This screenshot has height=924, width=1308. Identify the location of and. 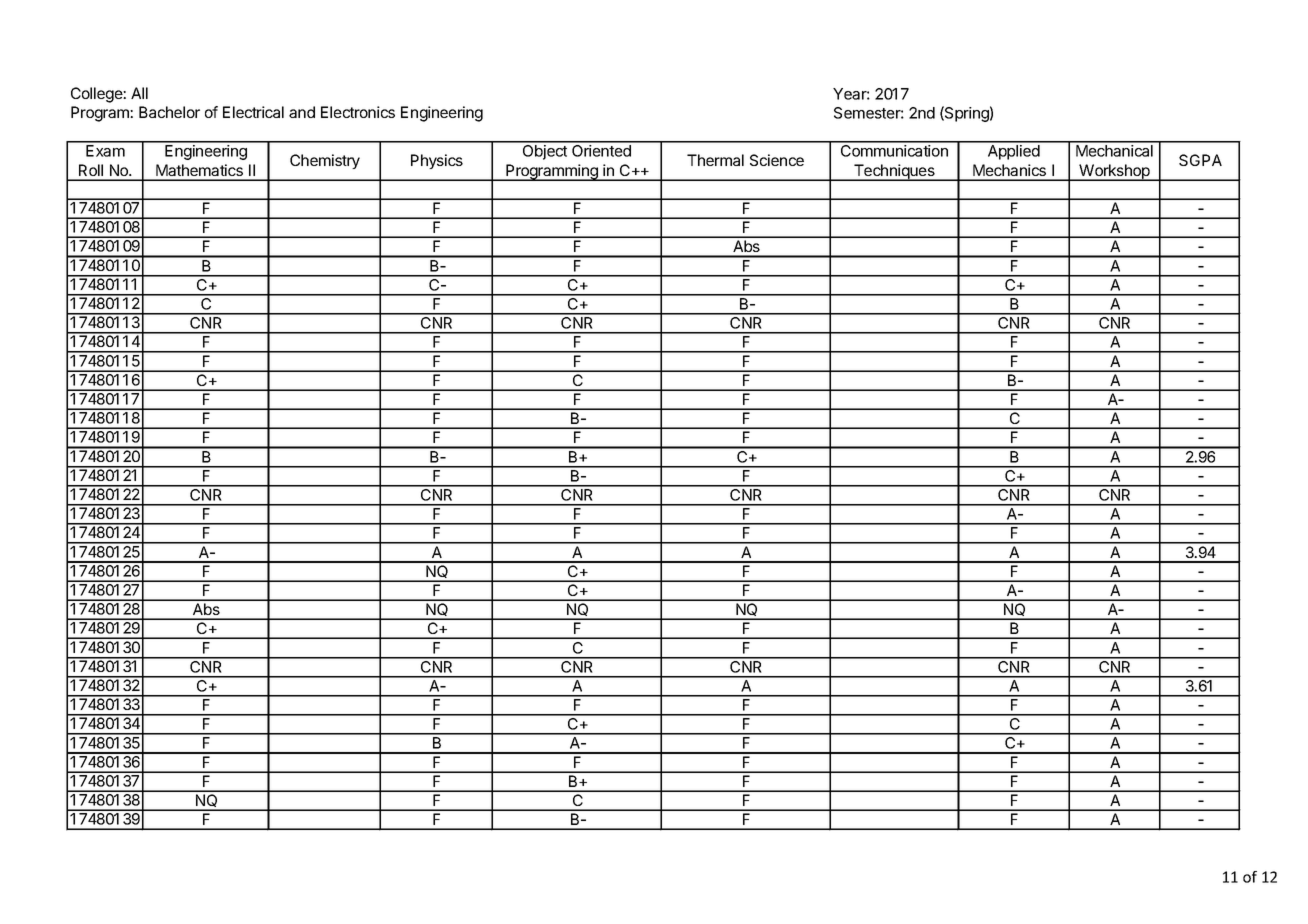
(302, 112).
